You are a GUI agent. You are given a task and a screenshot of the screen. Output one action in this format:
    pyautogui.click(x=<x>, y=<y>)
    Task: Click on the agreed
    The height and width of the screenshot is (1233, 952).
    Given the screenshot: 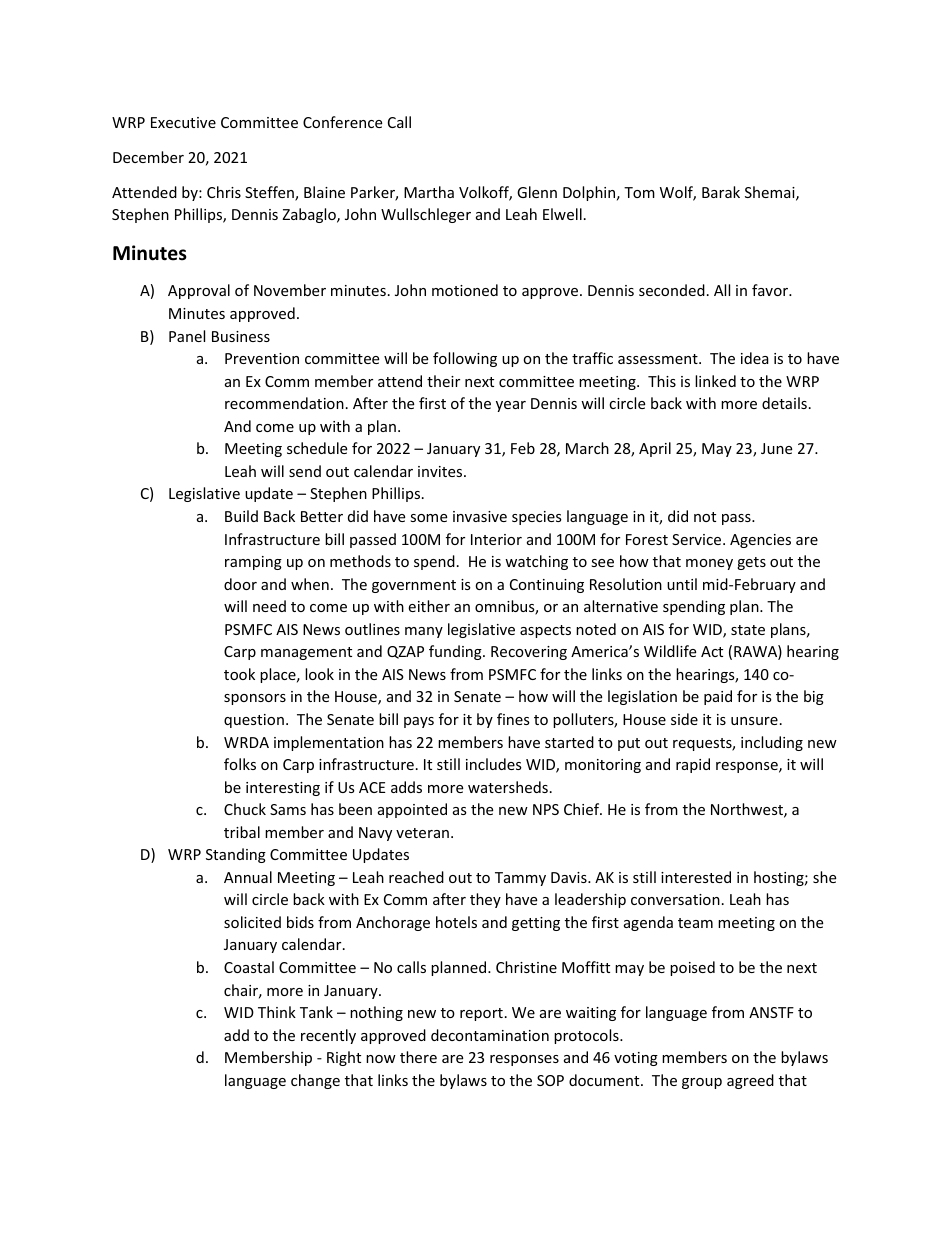 What is the action you would take?
    pyautogui.click(x=750, y=1081)
